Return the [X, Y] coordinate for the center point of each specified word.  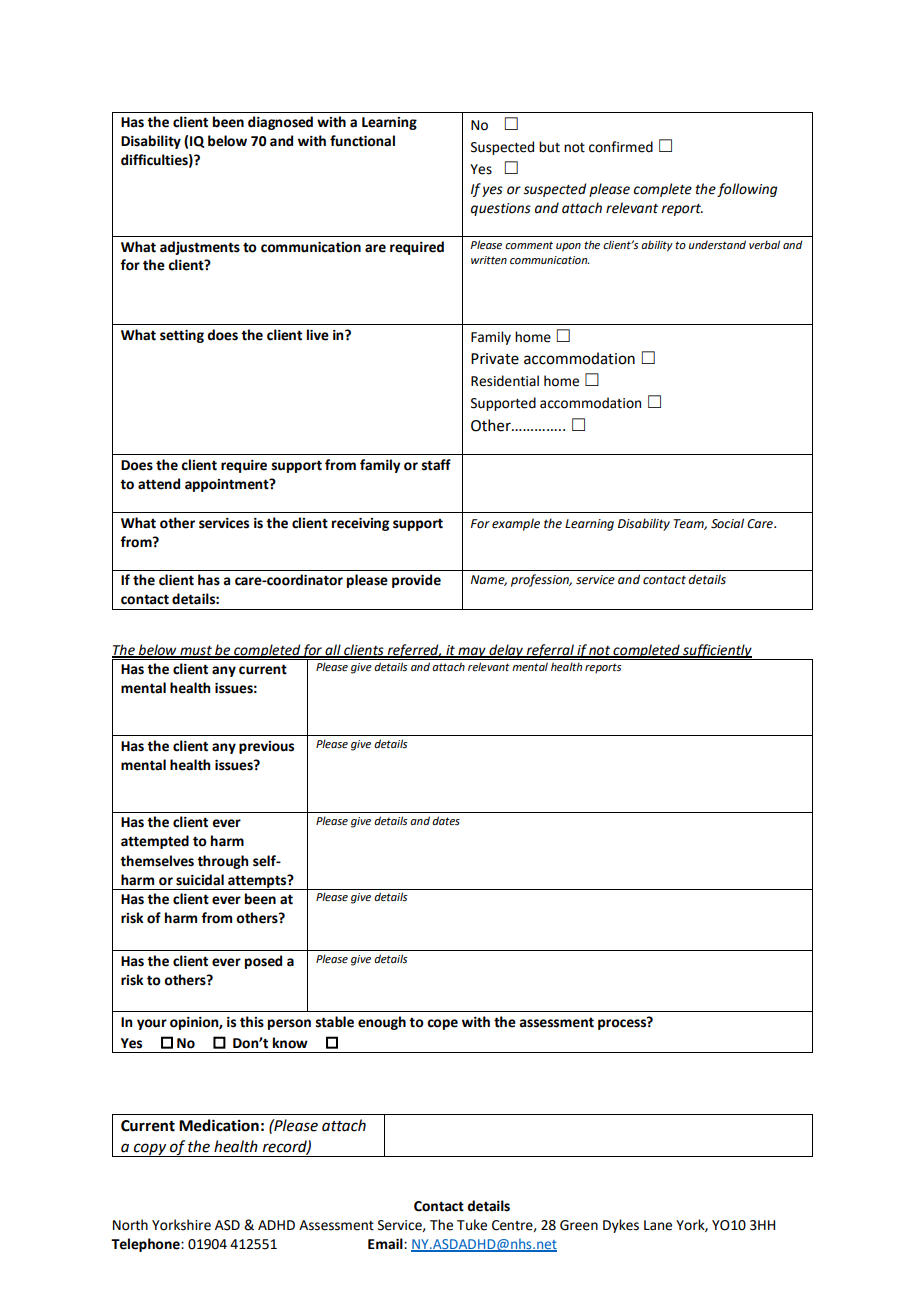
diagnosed [280, 123]
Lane [658, 1225]
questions [501, 209]
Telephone [146, 1245]
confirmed [621, 147]
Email [386, 1244]
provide [416, 581]
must [196, 651]
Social [727, 523]
